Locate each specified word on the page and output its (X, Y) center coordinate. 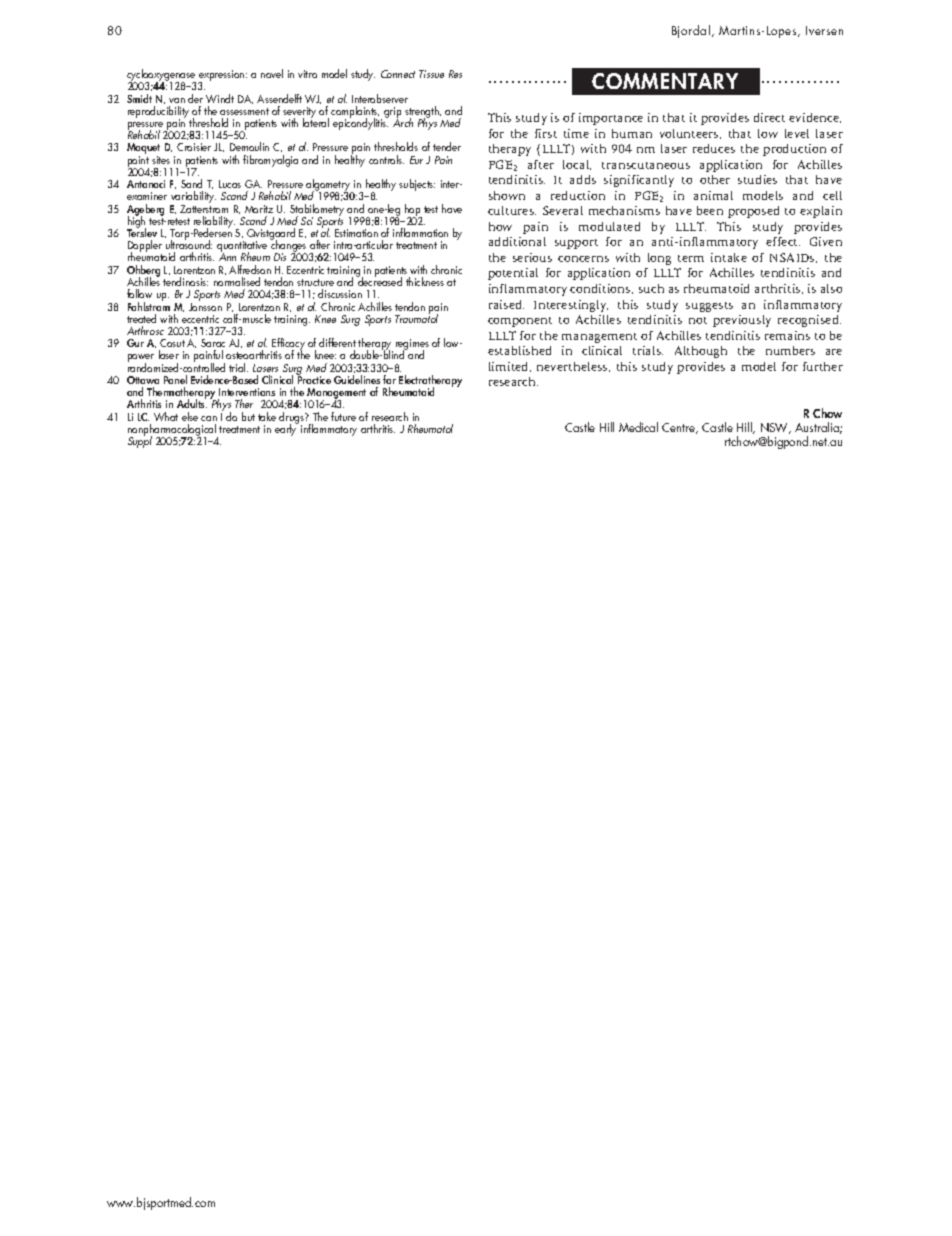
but (248, 416)
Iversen (824, 30)
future (343, 416)
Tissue (431, 74)
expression (222, 77)
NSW (776, 428)
